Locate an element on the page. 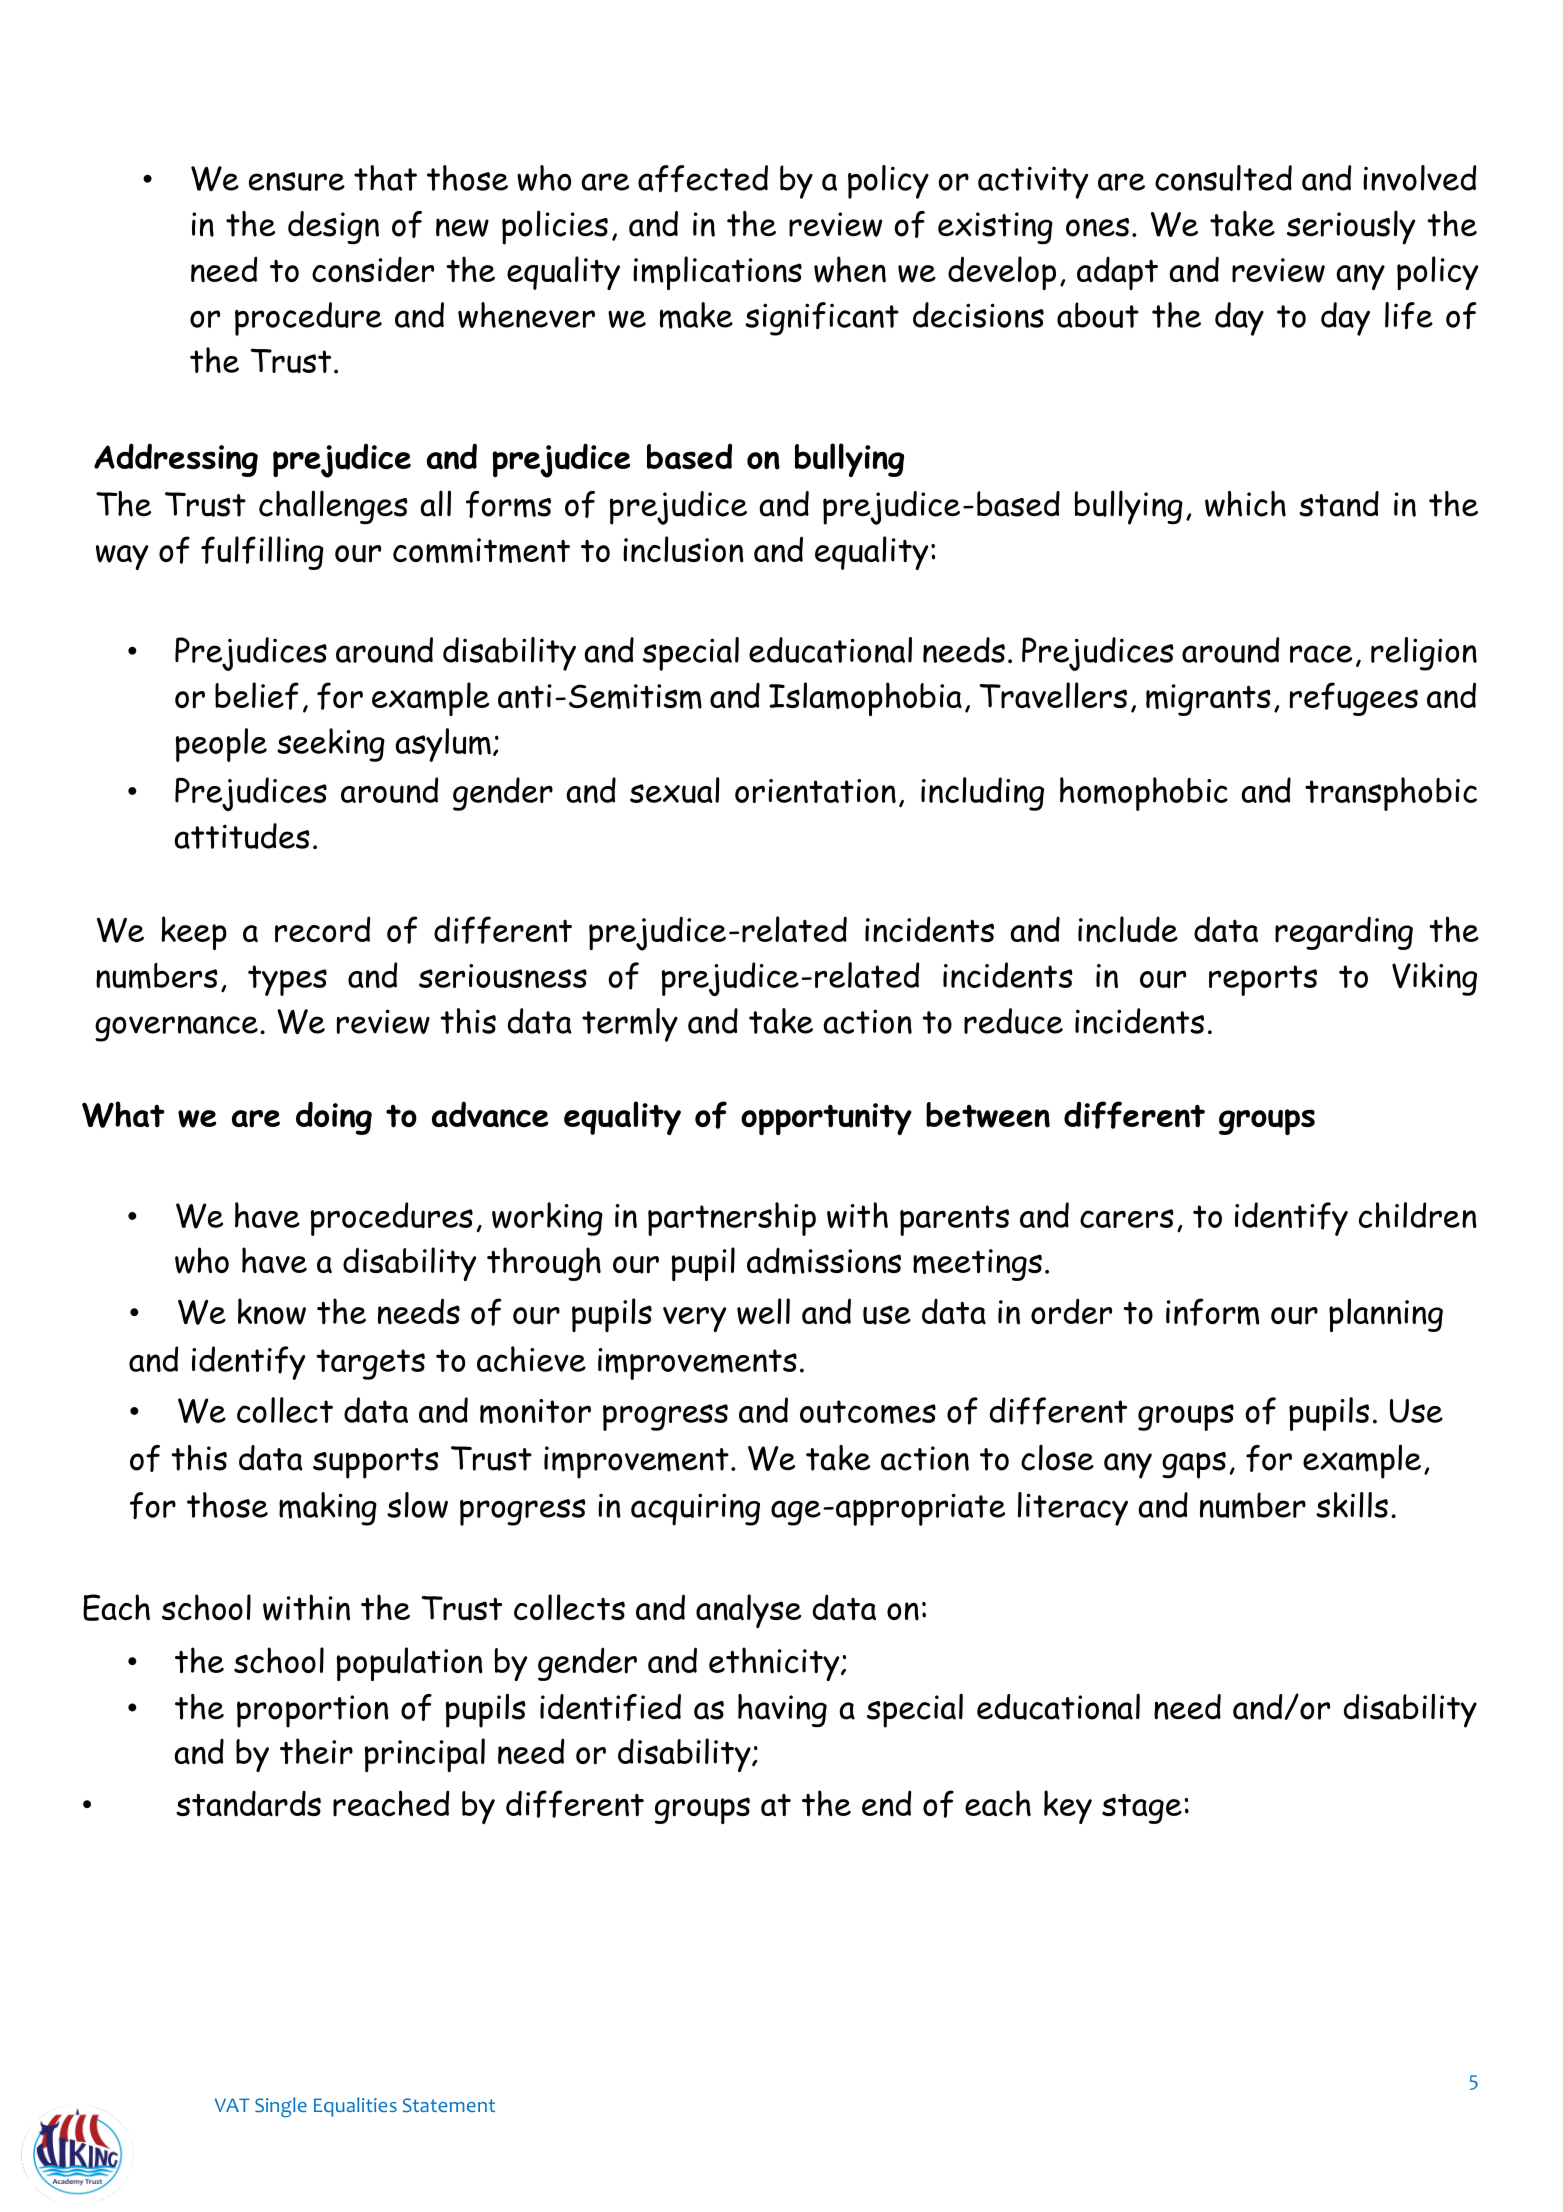 The height and width of the document is (2212, 1563). belief is located at coordinates (257, 696).
